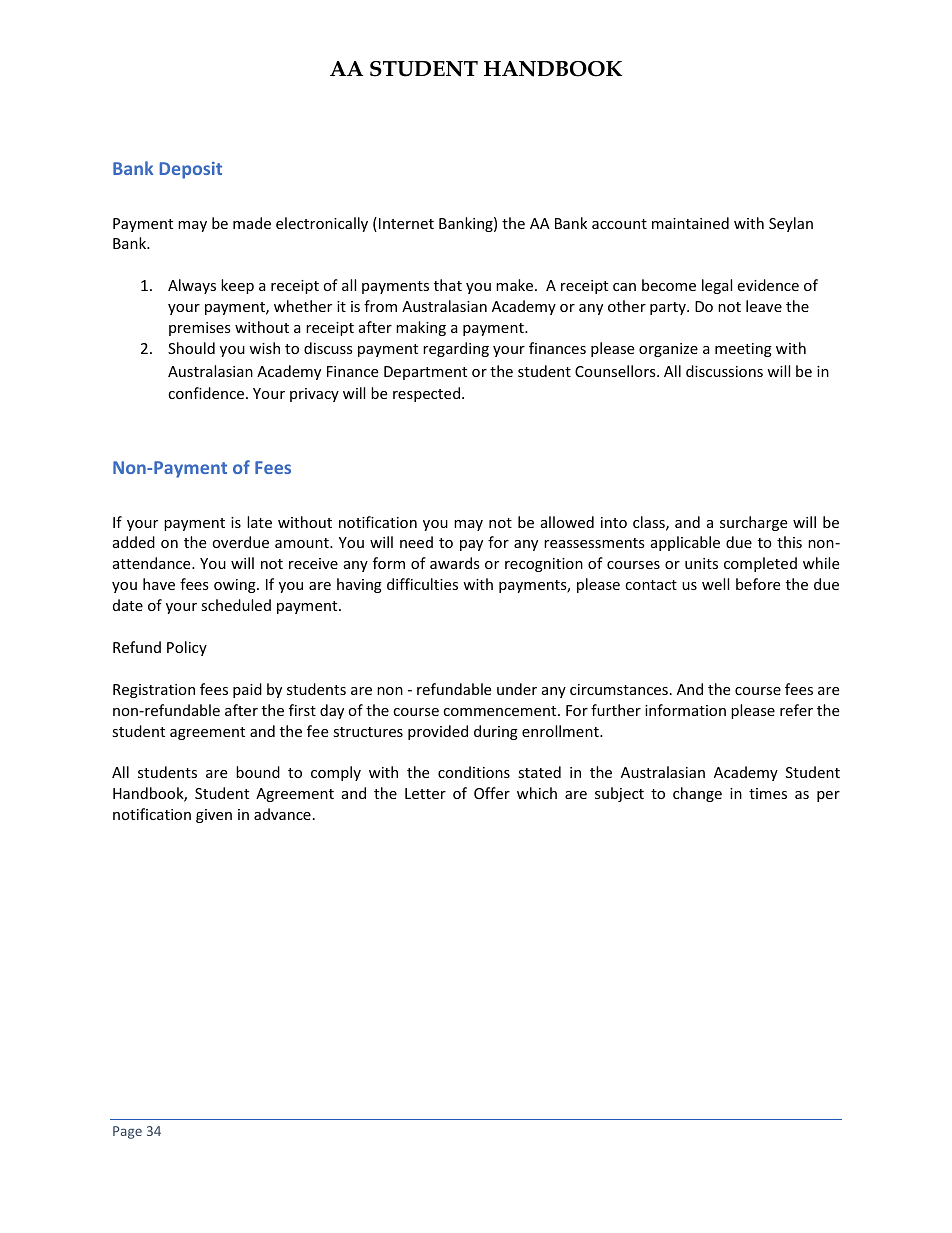 This screenshot has height=1233, width=952. I want to click on change, so click(697, 794).
